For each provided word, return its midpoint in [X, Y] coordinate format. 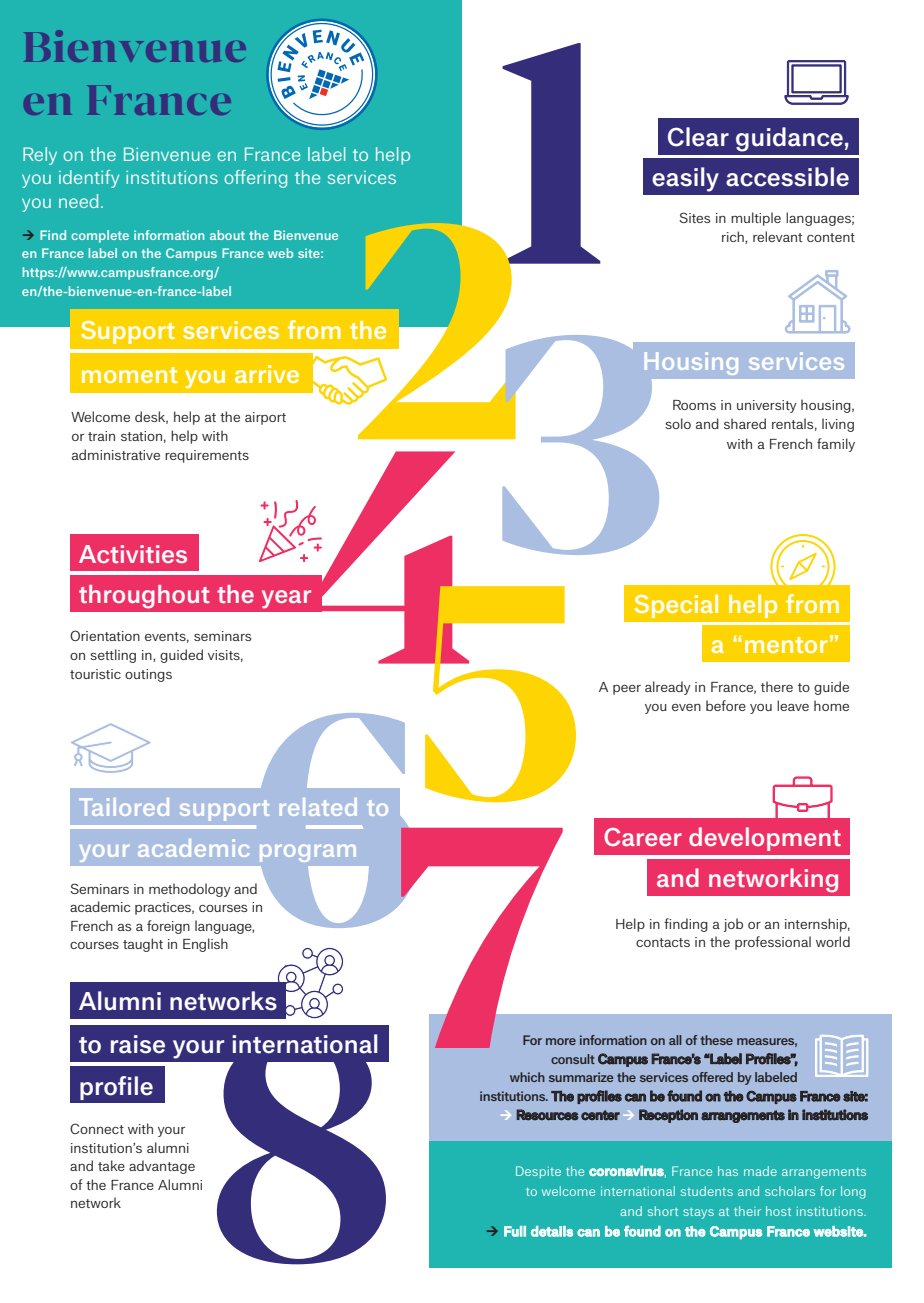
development [765, 839]
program [308, 853]
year [286, 599]
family [836, 445]
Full [515, 1231]
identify [89, 179]
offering [255, 179]
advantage [162, 1167]
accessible [787, 177]
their [747, 1211]
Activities [133, 554]
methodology [190, 890]
